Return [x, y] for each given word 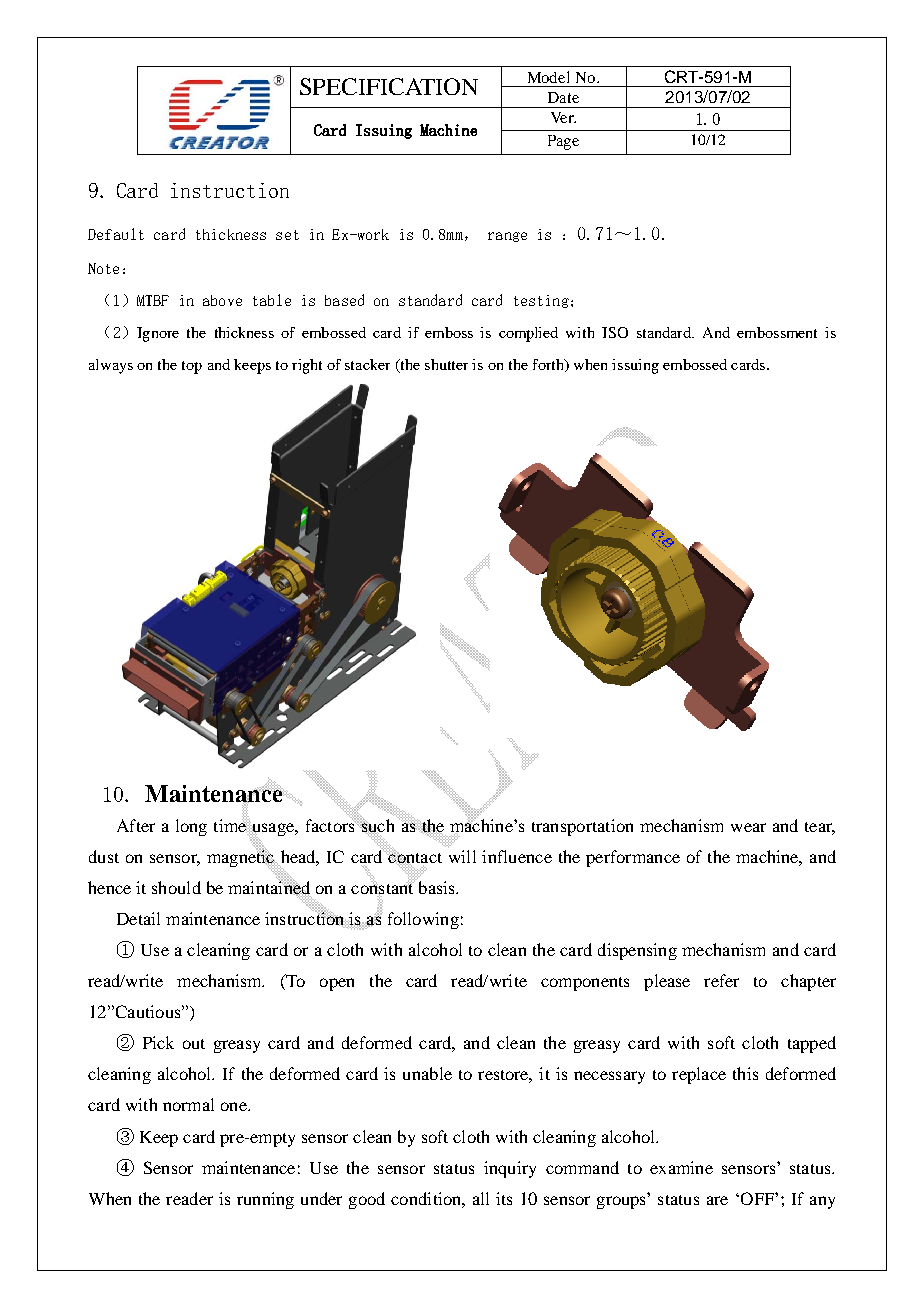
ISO [615, 332]
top [192, 367]
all [481, 1198]
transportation [582, 827]
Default [116, 234]
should [176, 887]
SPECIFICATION [389, 86]
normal [188, 1104]
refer [721, 980]
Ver [563, 117]
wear [748, 827]
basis [436, 886]
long [191, 827]
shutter [446, 364]
